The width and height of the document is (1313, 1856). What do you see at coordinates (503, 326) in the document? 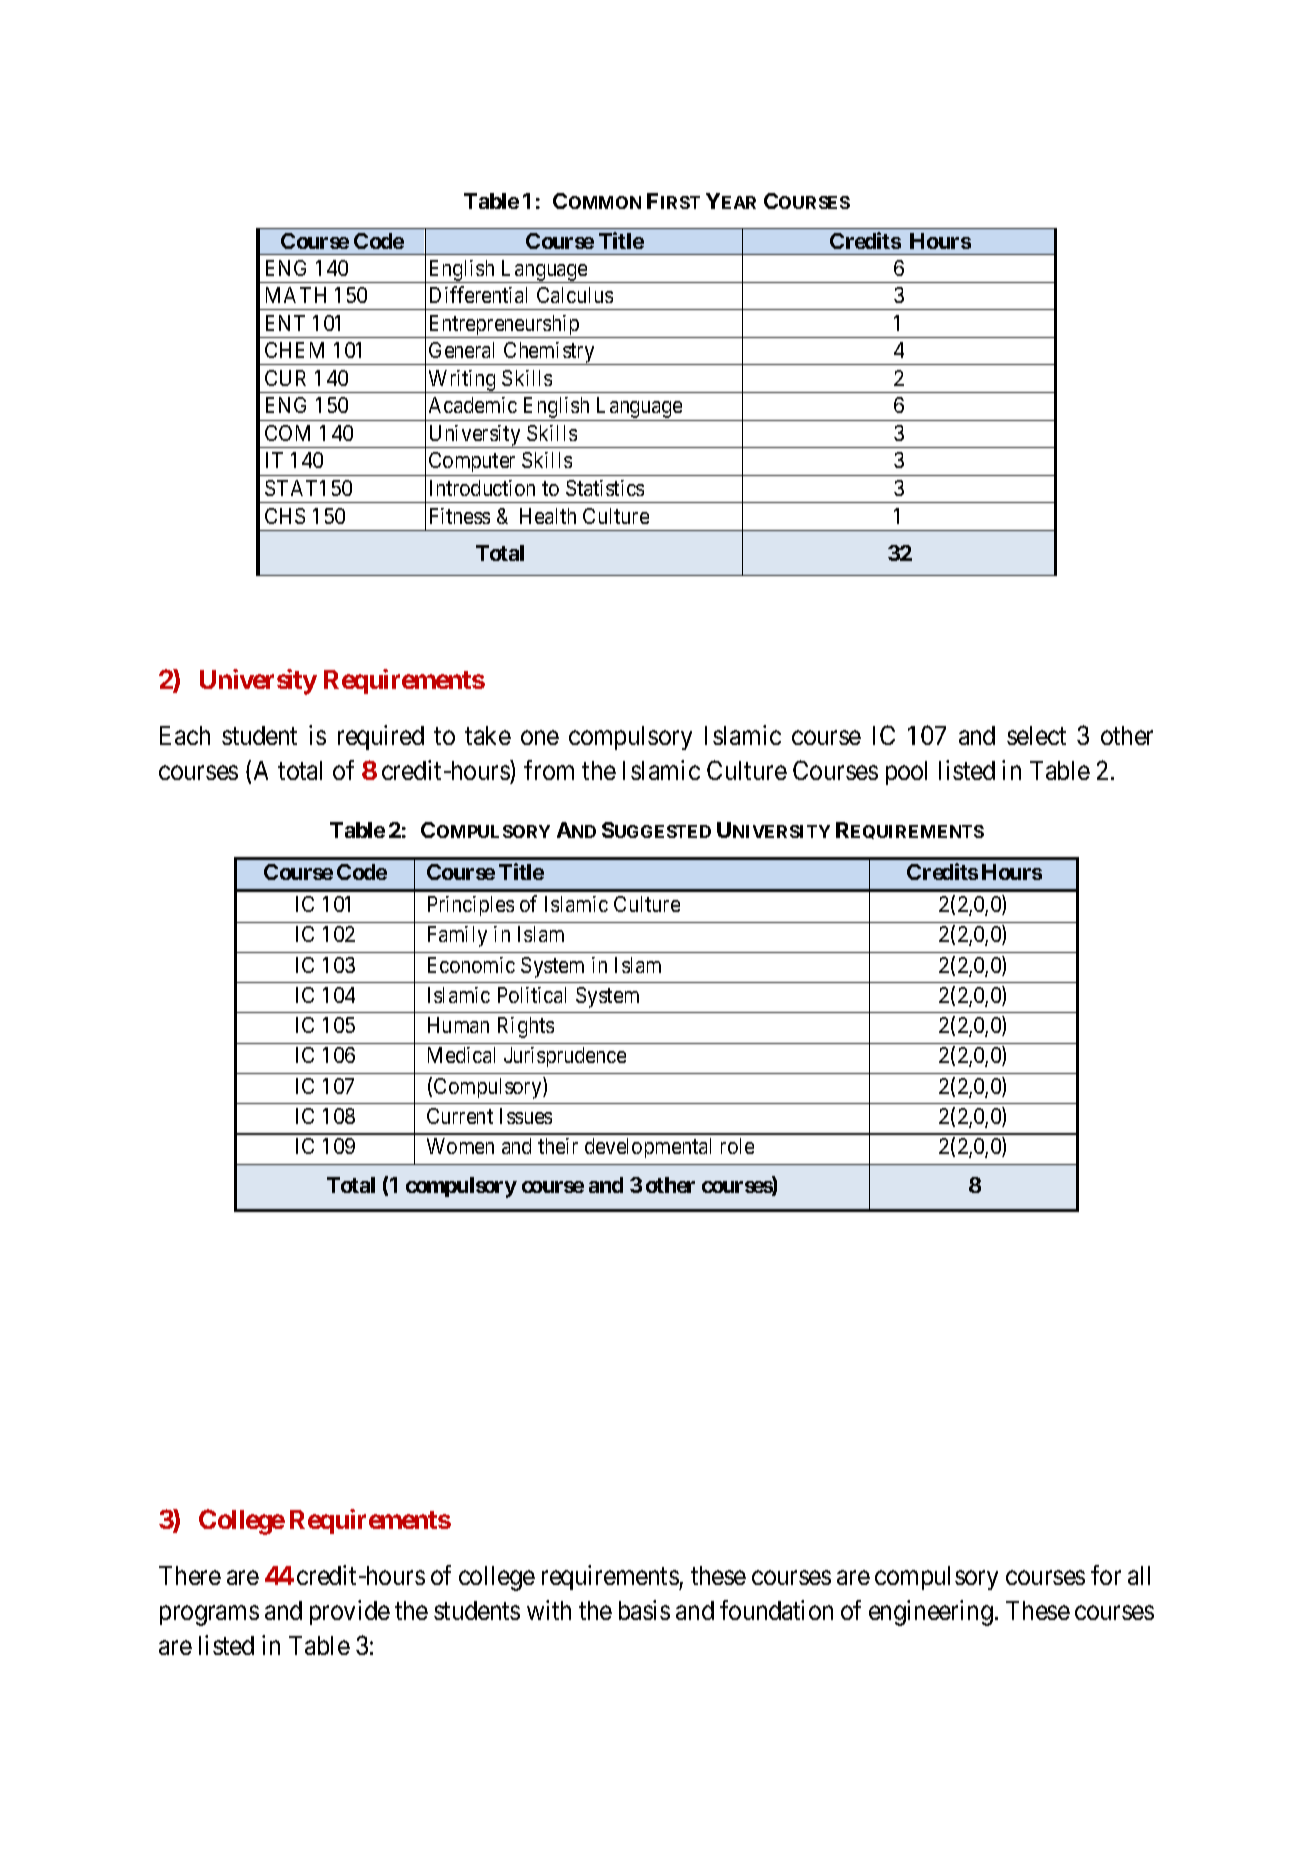
I see `Entrepreneurship` at bounding box center [503, 326].
